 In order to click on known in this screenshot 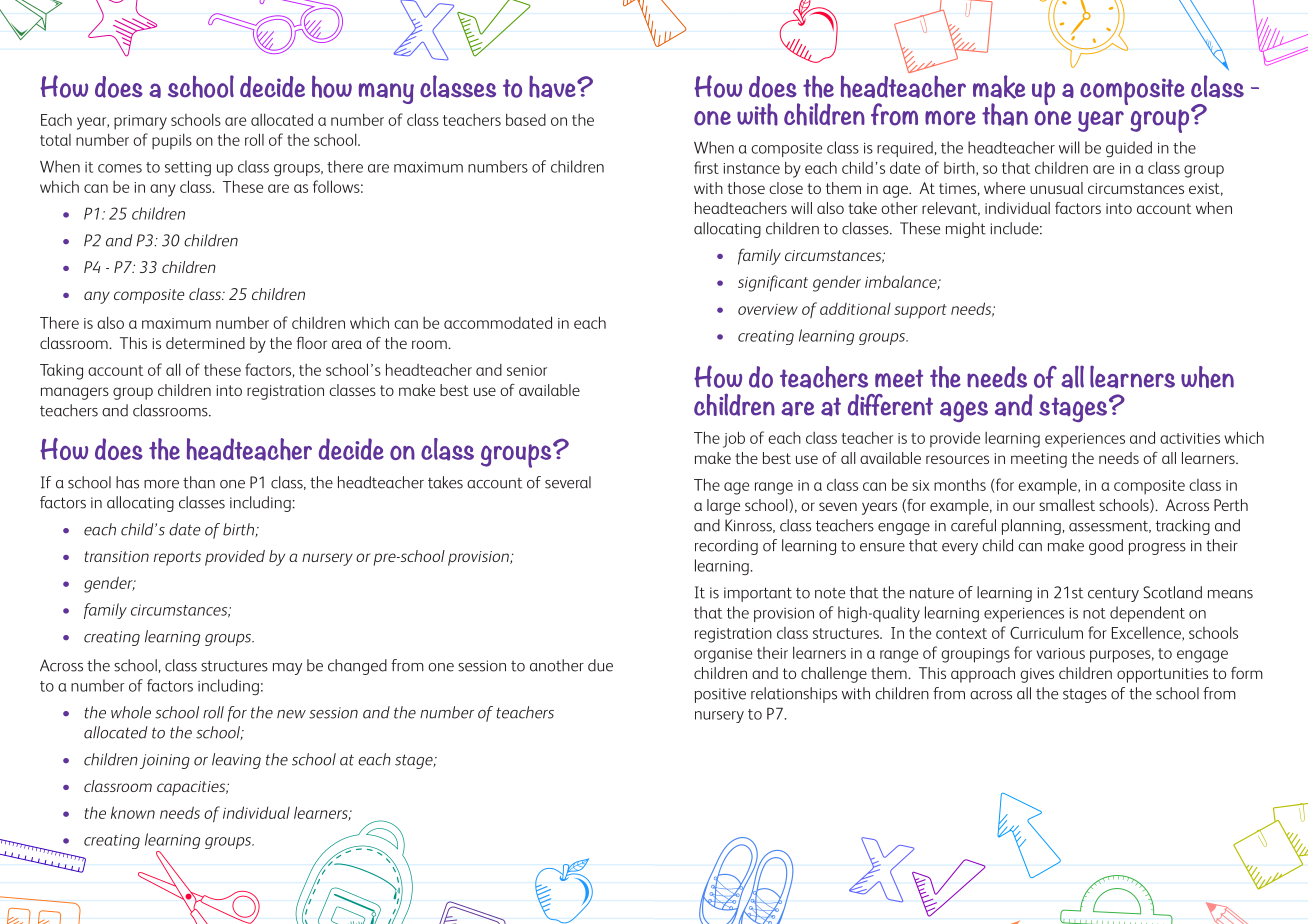, I will do `click(133, 812)`.
